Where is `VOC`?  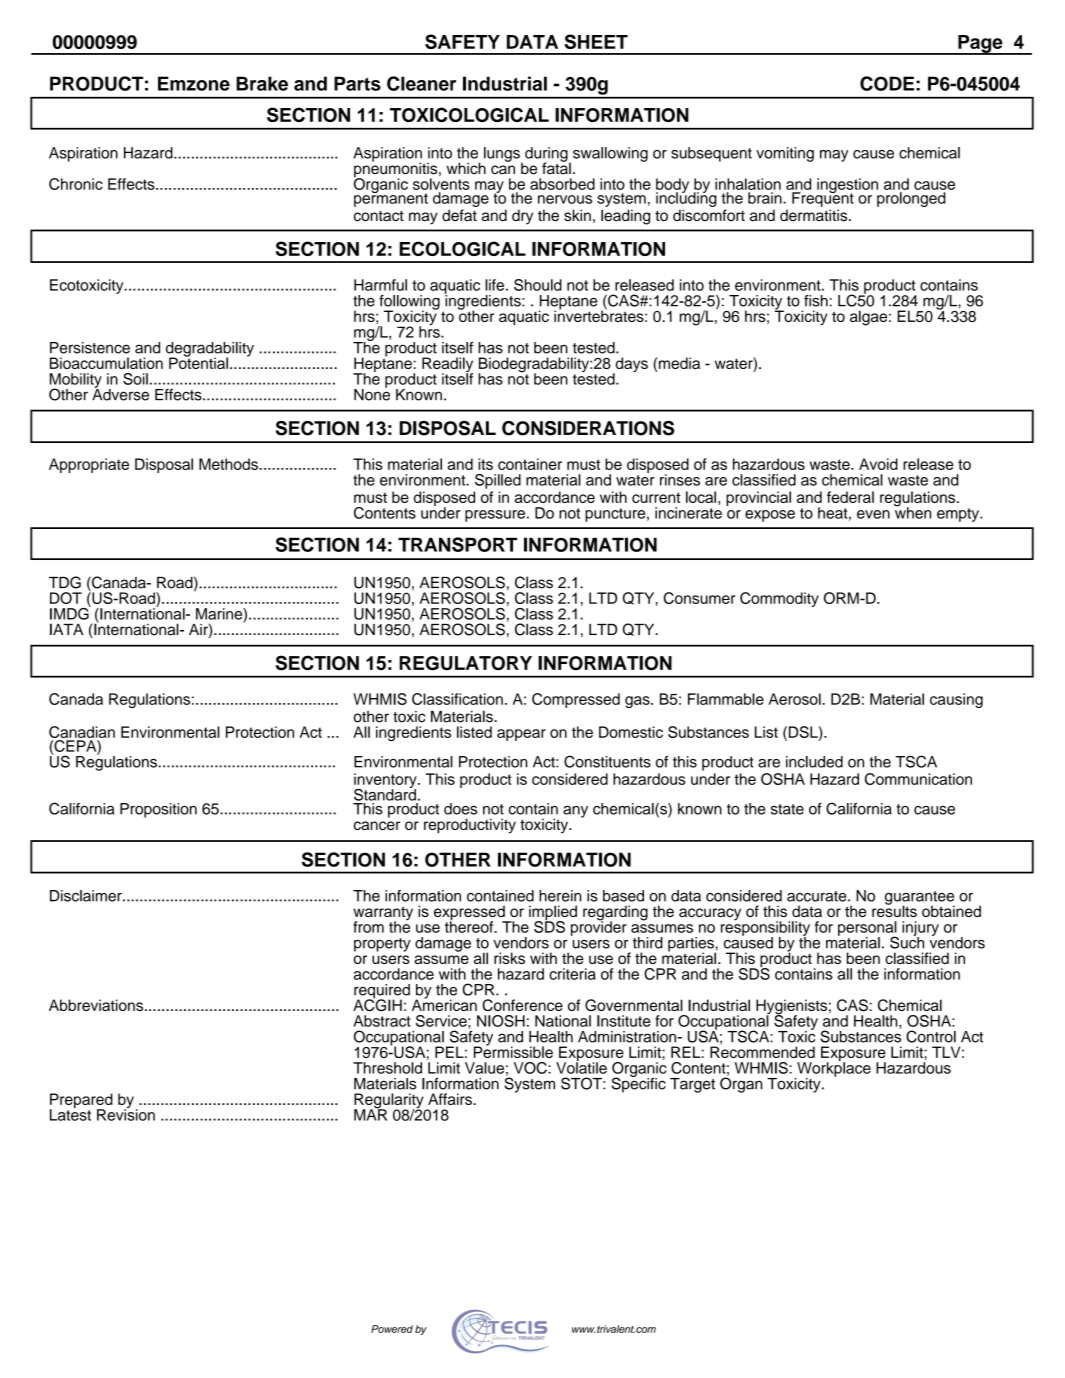 VOC is located at coordinates (531, 1068).
